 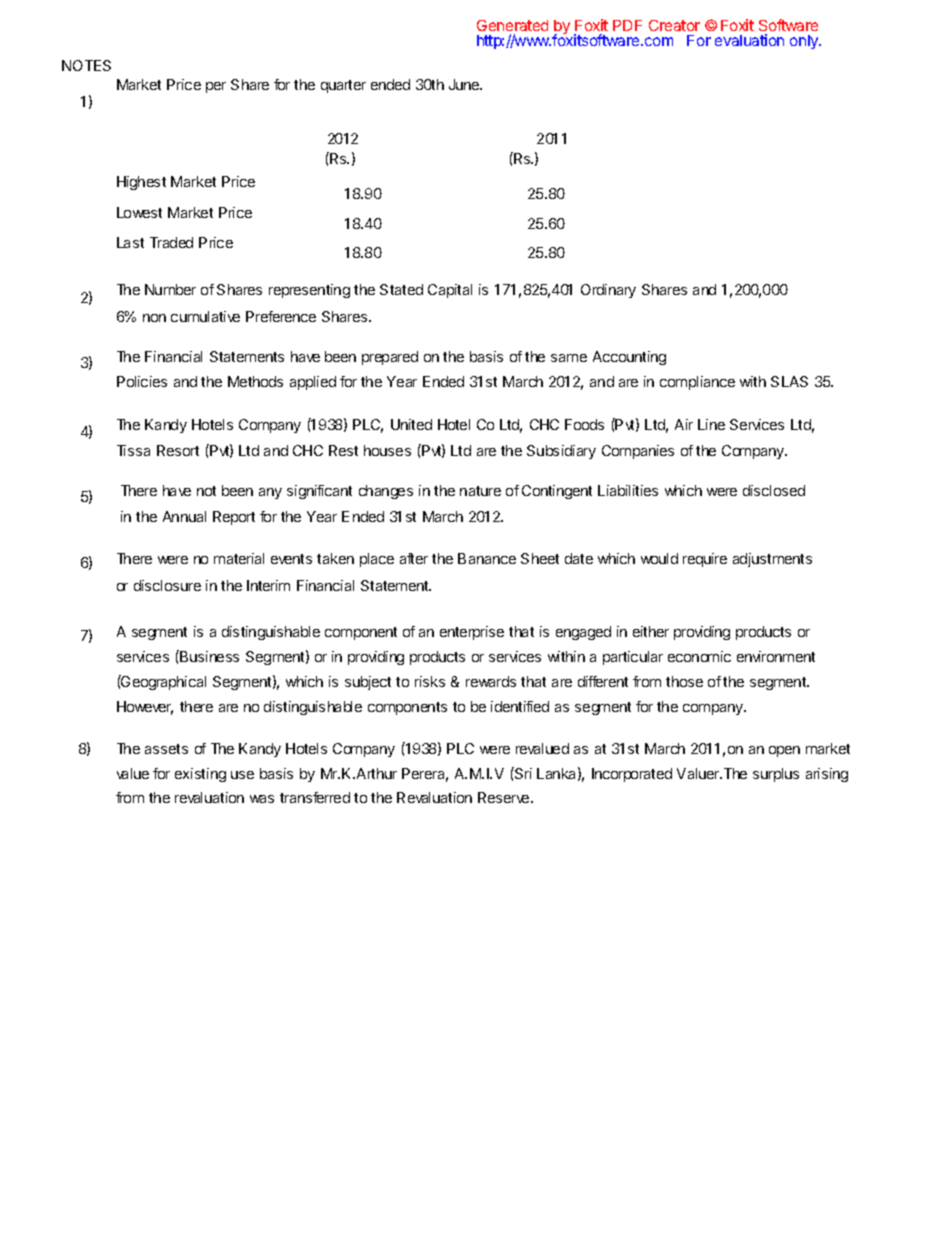 I want to click on NOTES, so click(x=86, y=65).
